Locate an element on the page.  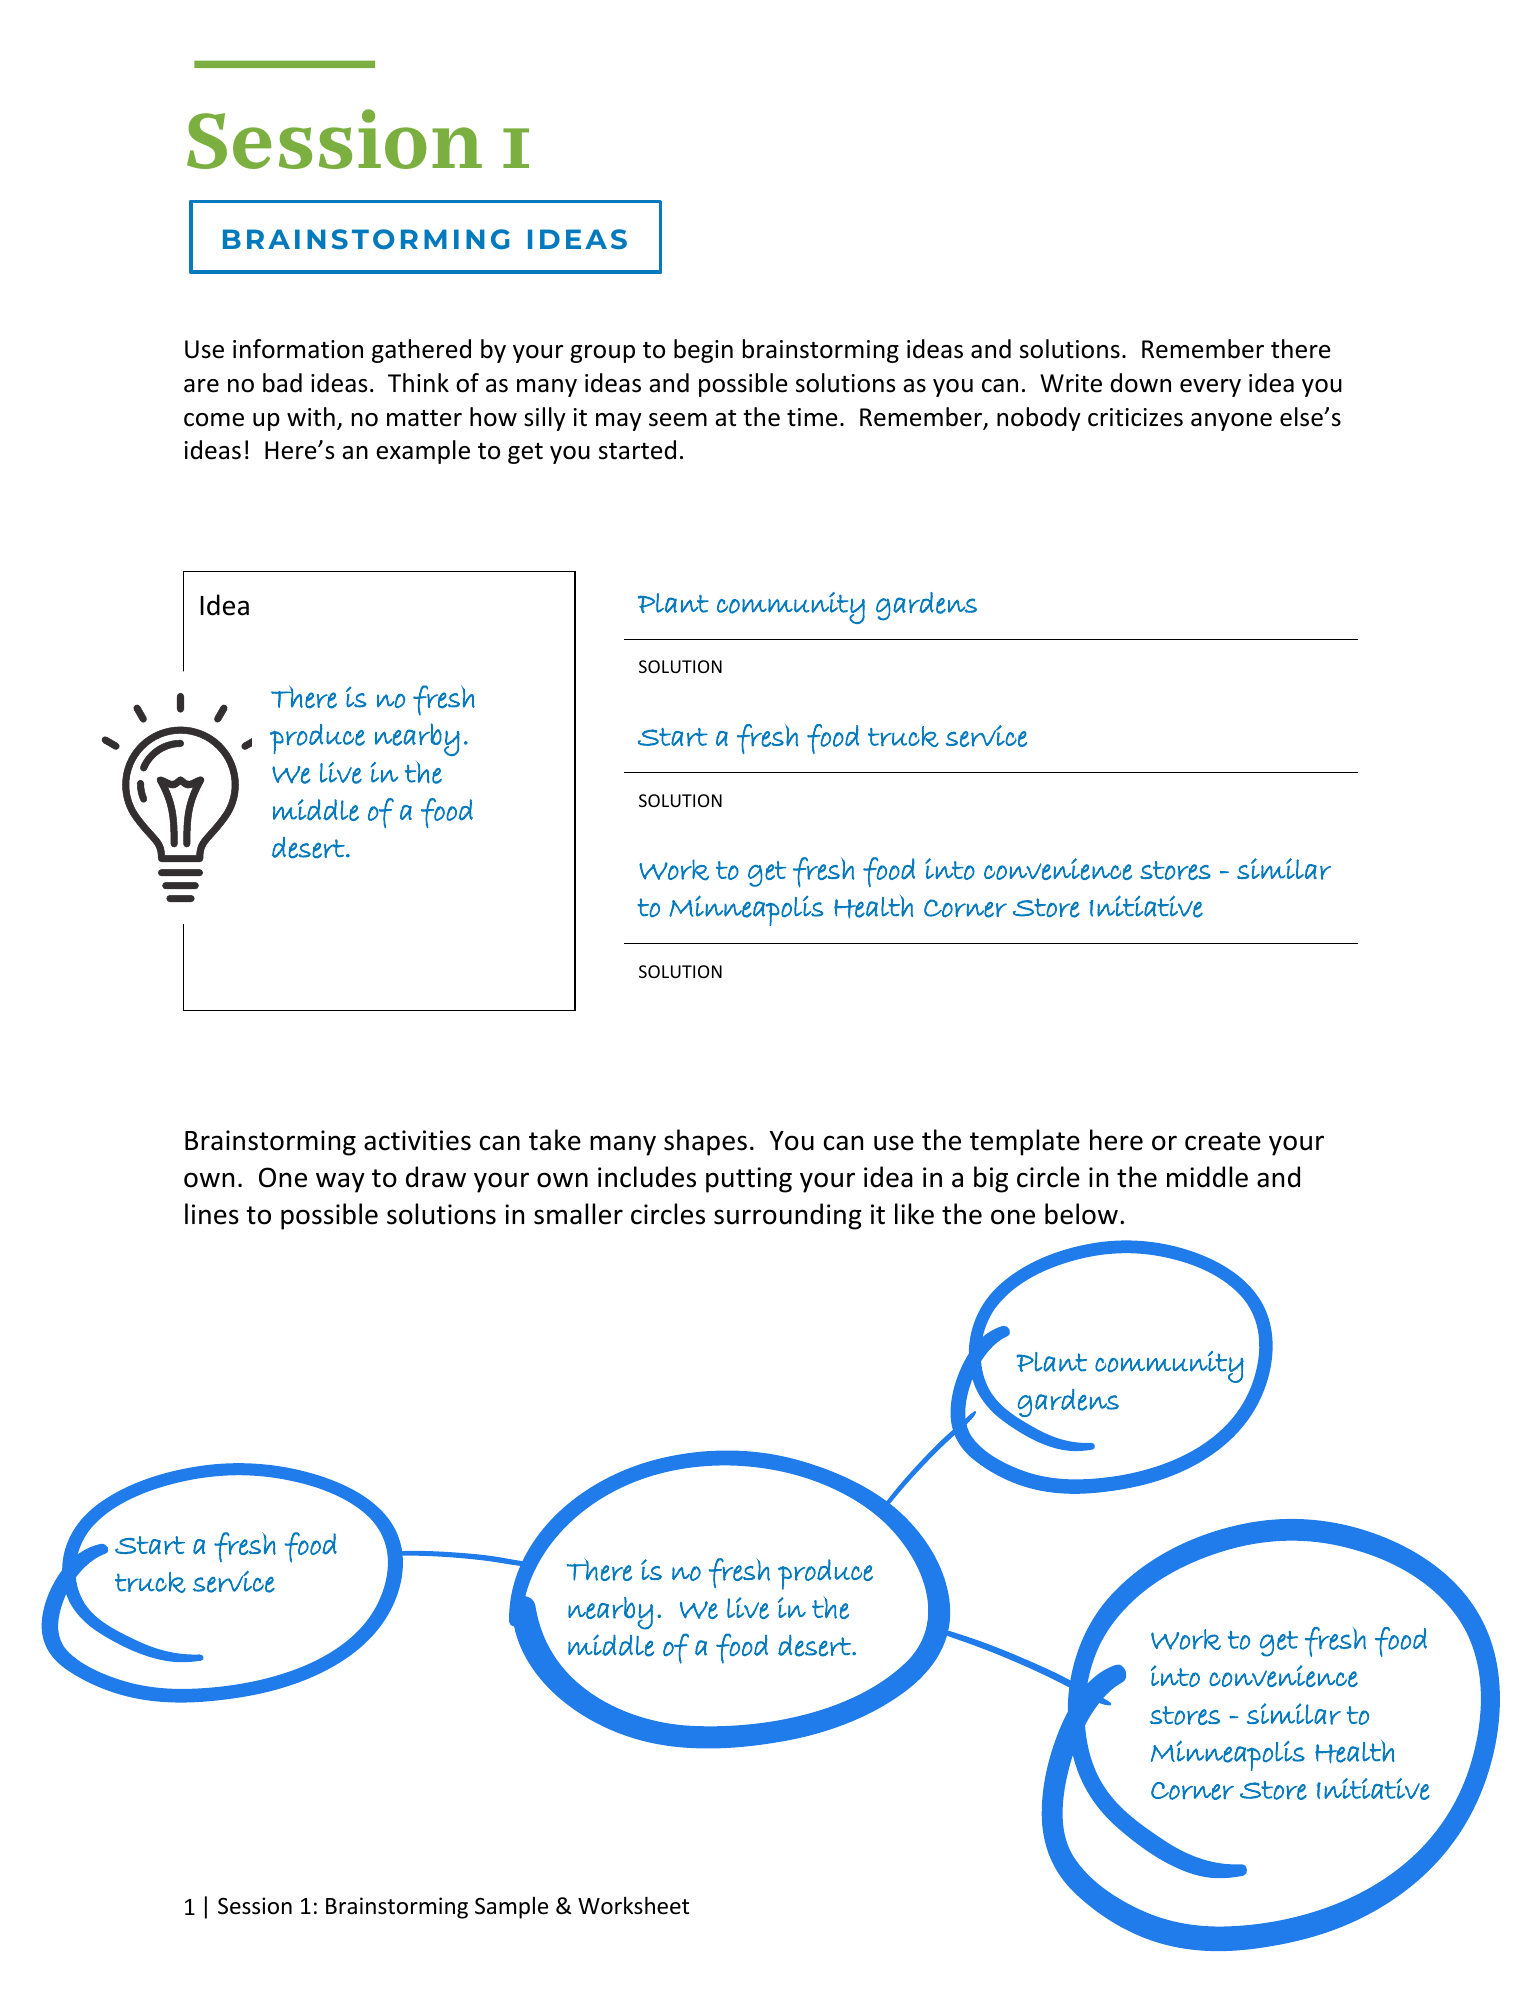
shapes is located at coordinates (705, 1142).
